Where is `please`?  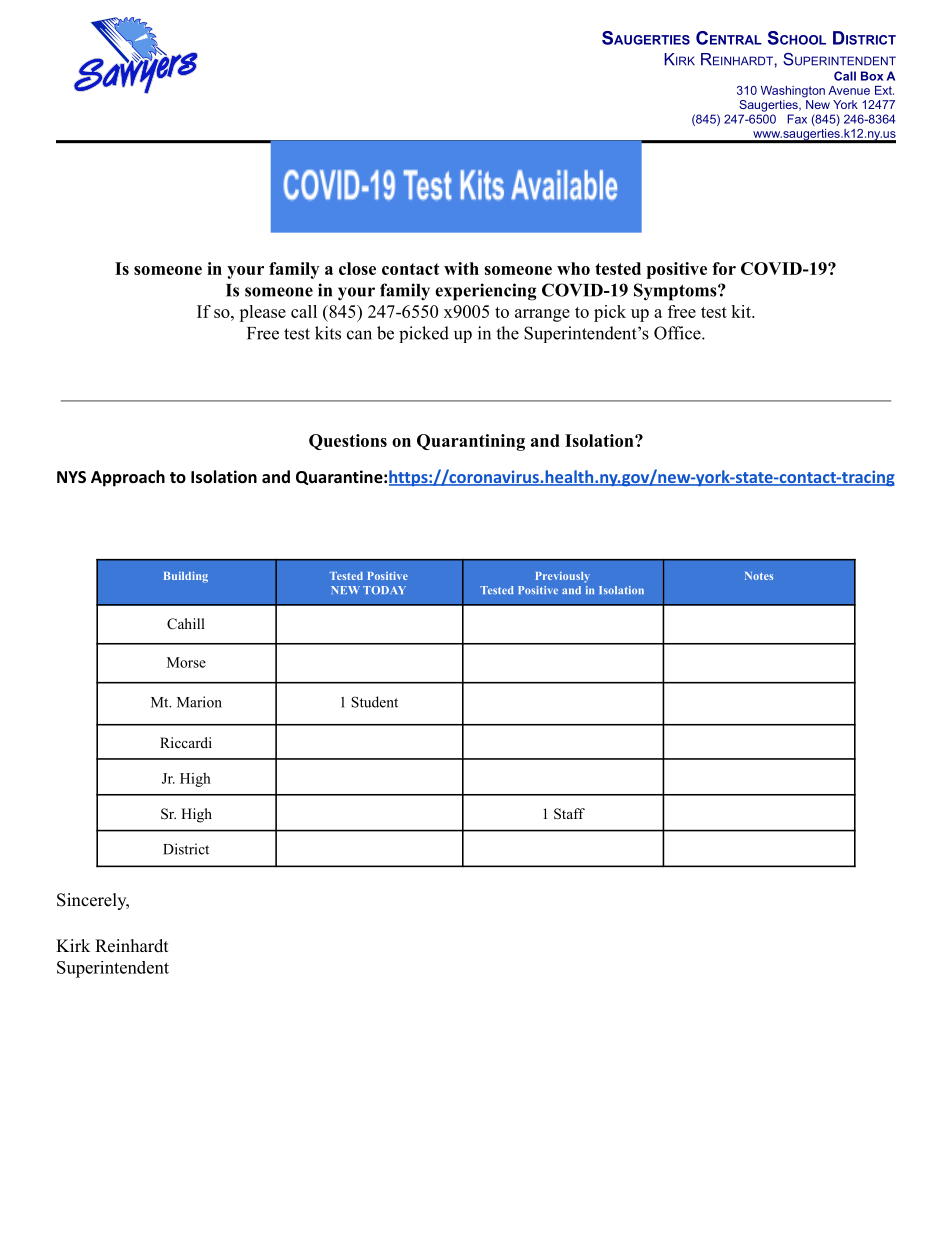
please is located at coordinates (262, 313).
